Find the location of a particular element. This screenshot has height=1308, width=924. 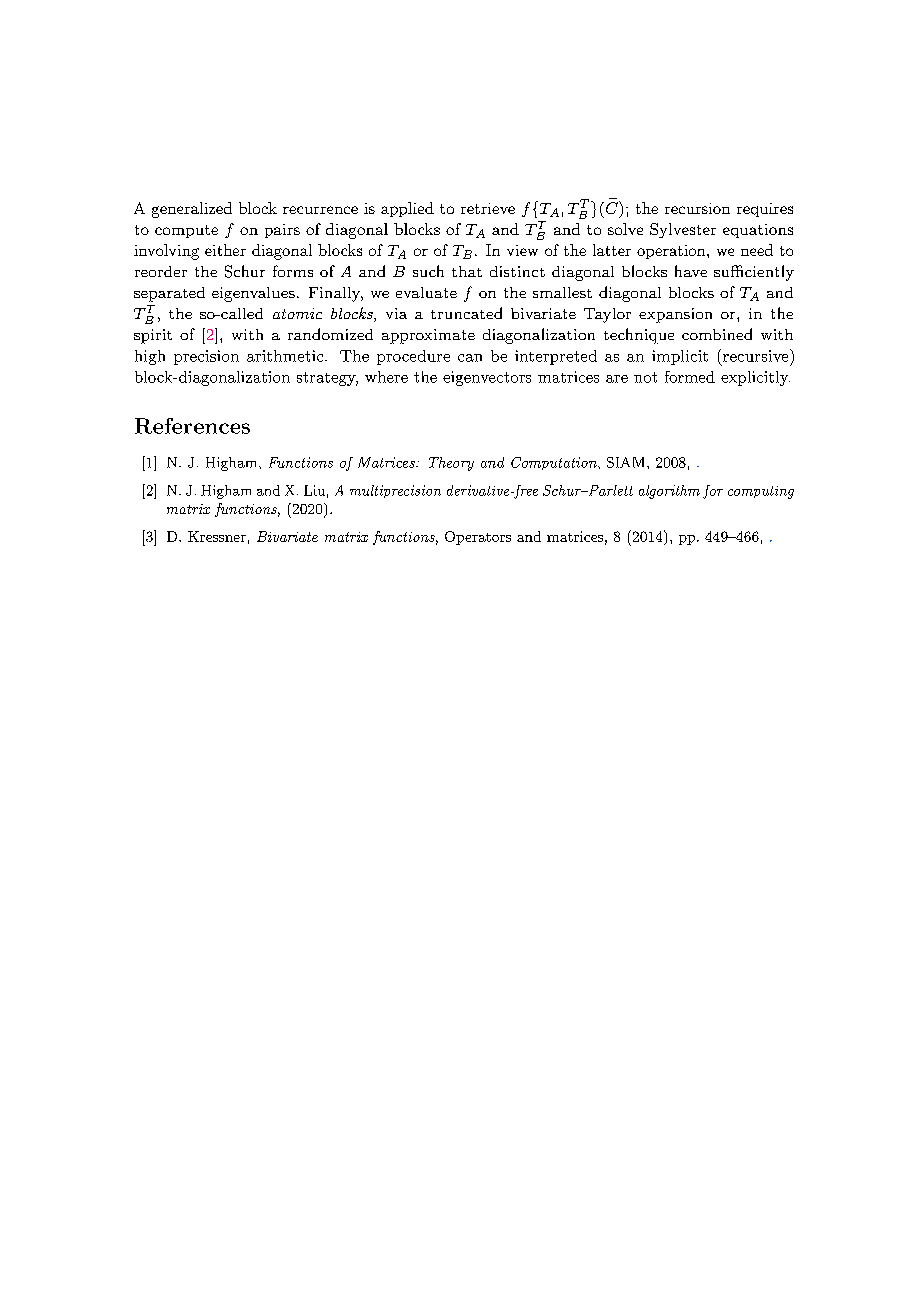

SIAM is located at coordinates (627, 462).
